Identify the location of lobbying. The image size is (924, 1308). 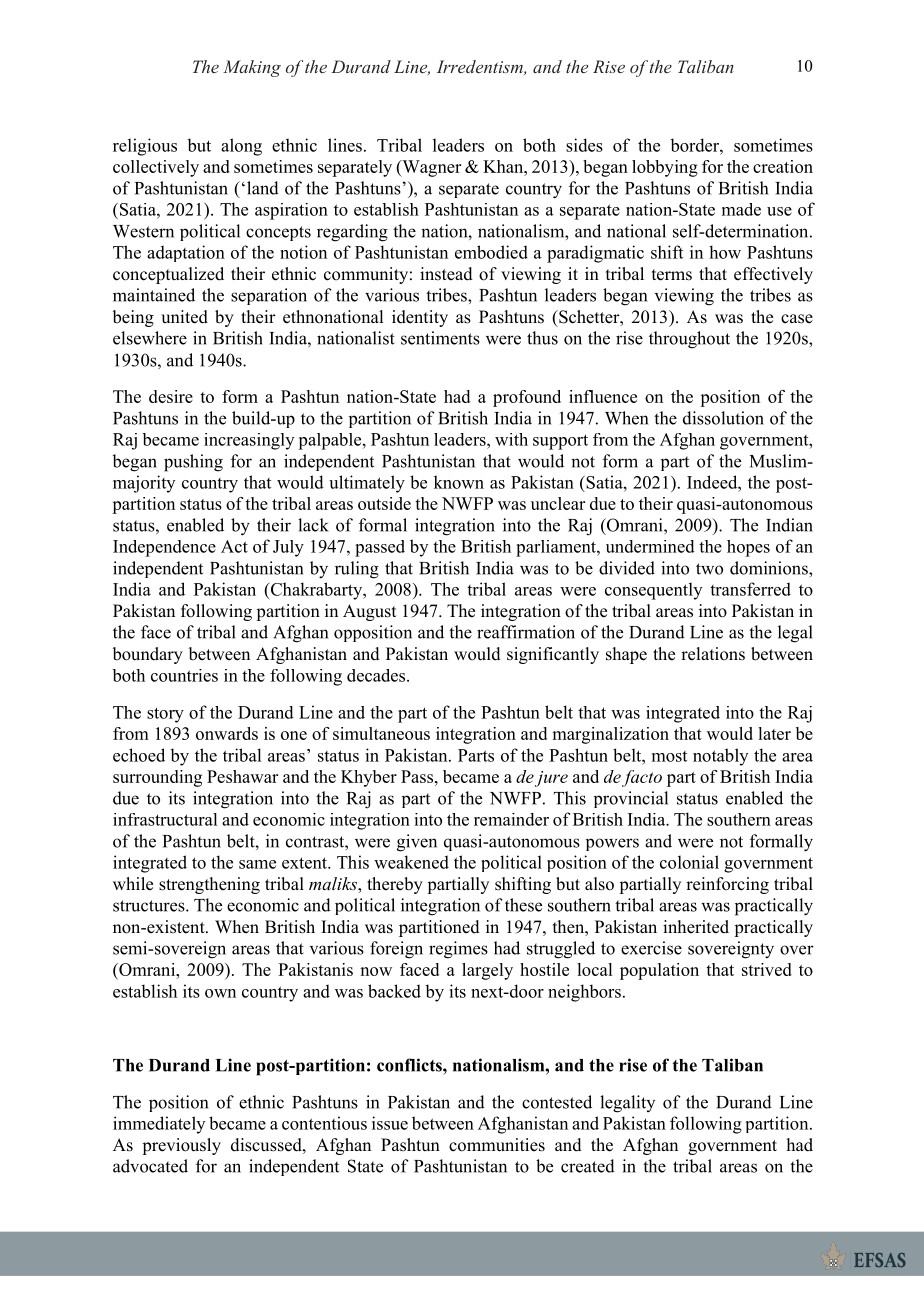
(665, 168).
